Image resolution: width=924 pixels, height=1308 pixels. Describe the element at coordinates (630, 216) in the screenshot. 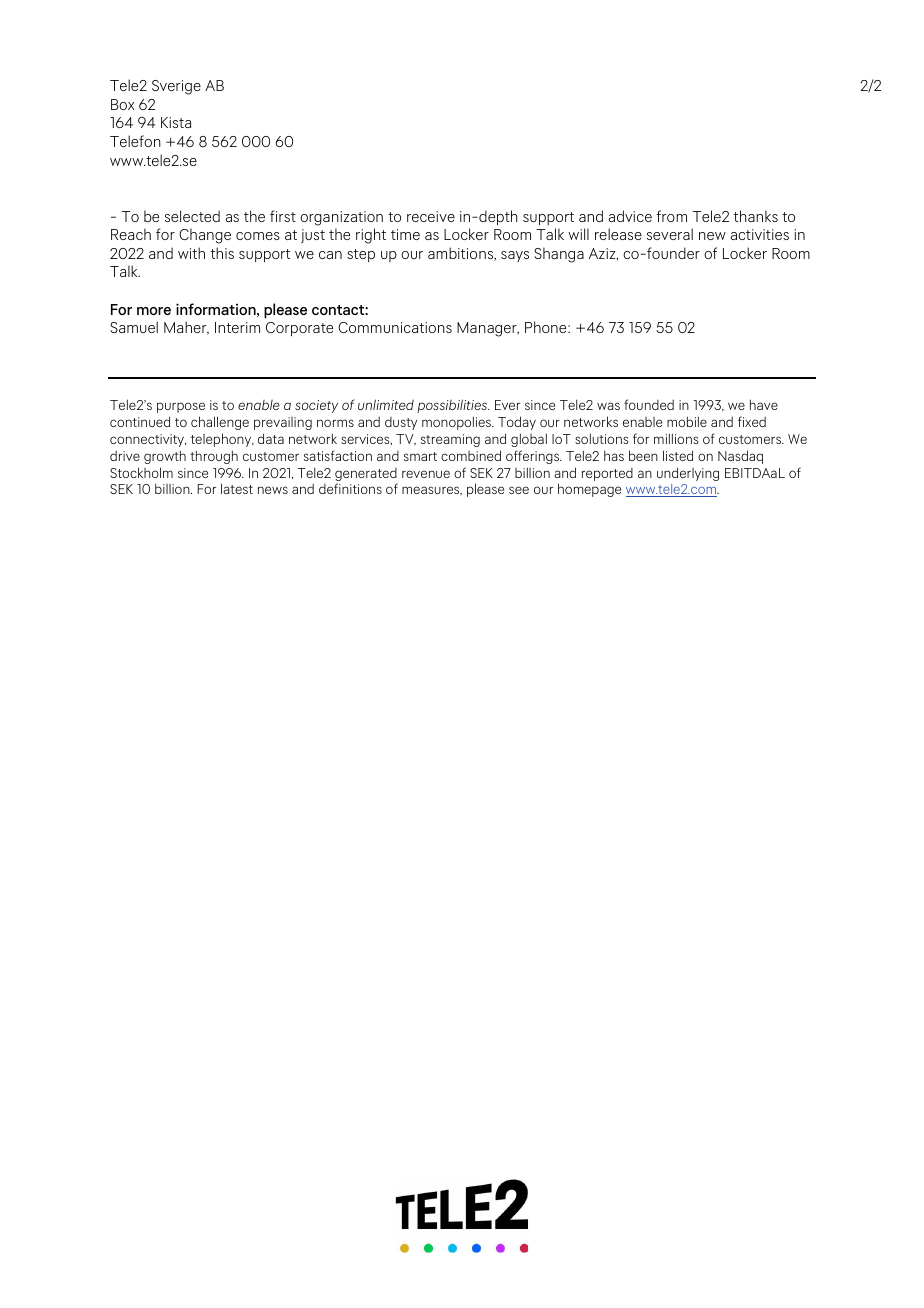

I see `advice` at that location.
